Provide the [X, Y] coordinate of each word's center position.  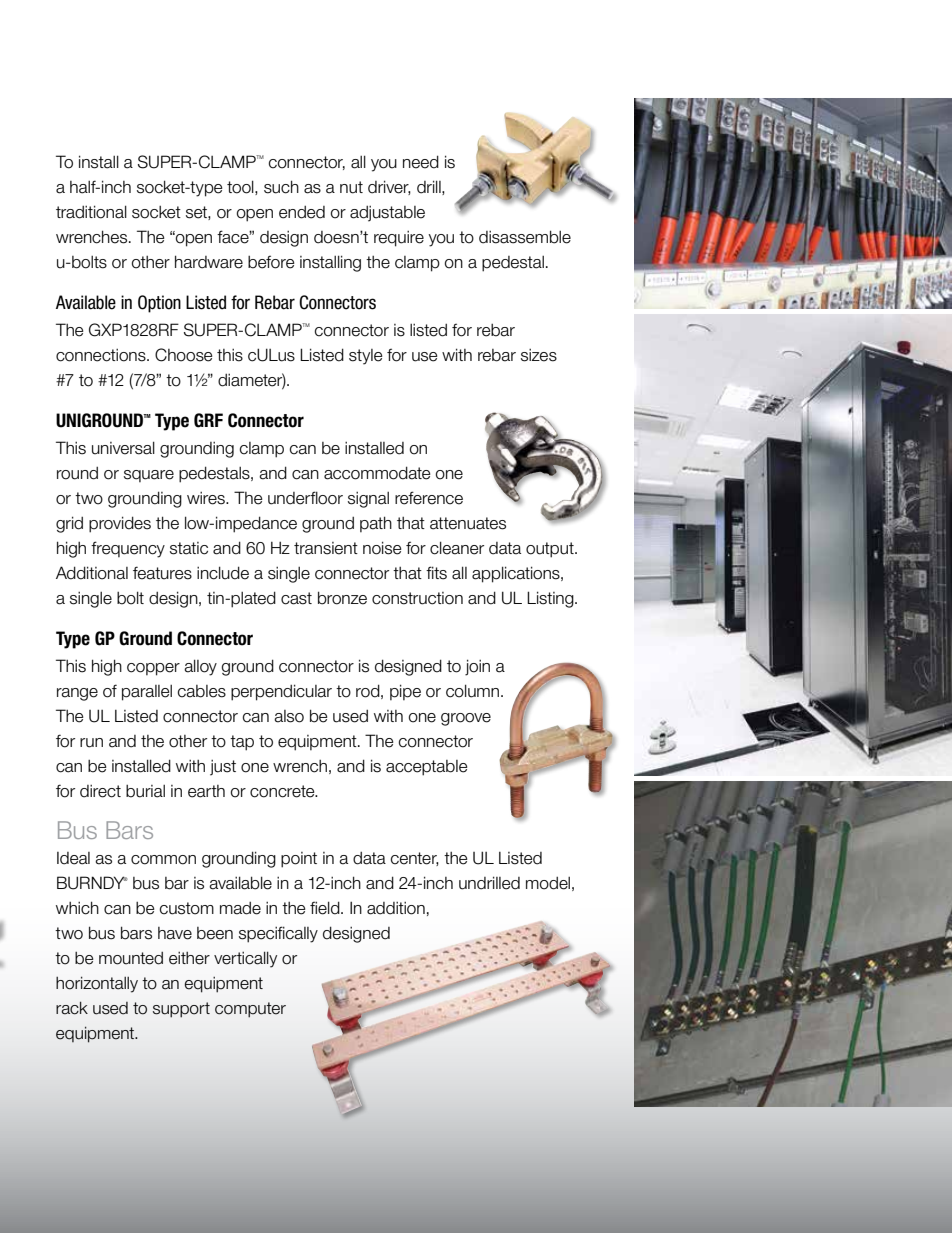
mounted [131, 958]
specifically [278, 934]
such [281, 187]
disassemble [525, 237]
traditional [91, 212]
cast [296, 598]
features [162, 573]
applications [517, 574]
